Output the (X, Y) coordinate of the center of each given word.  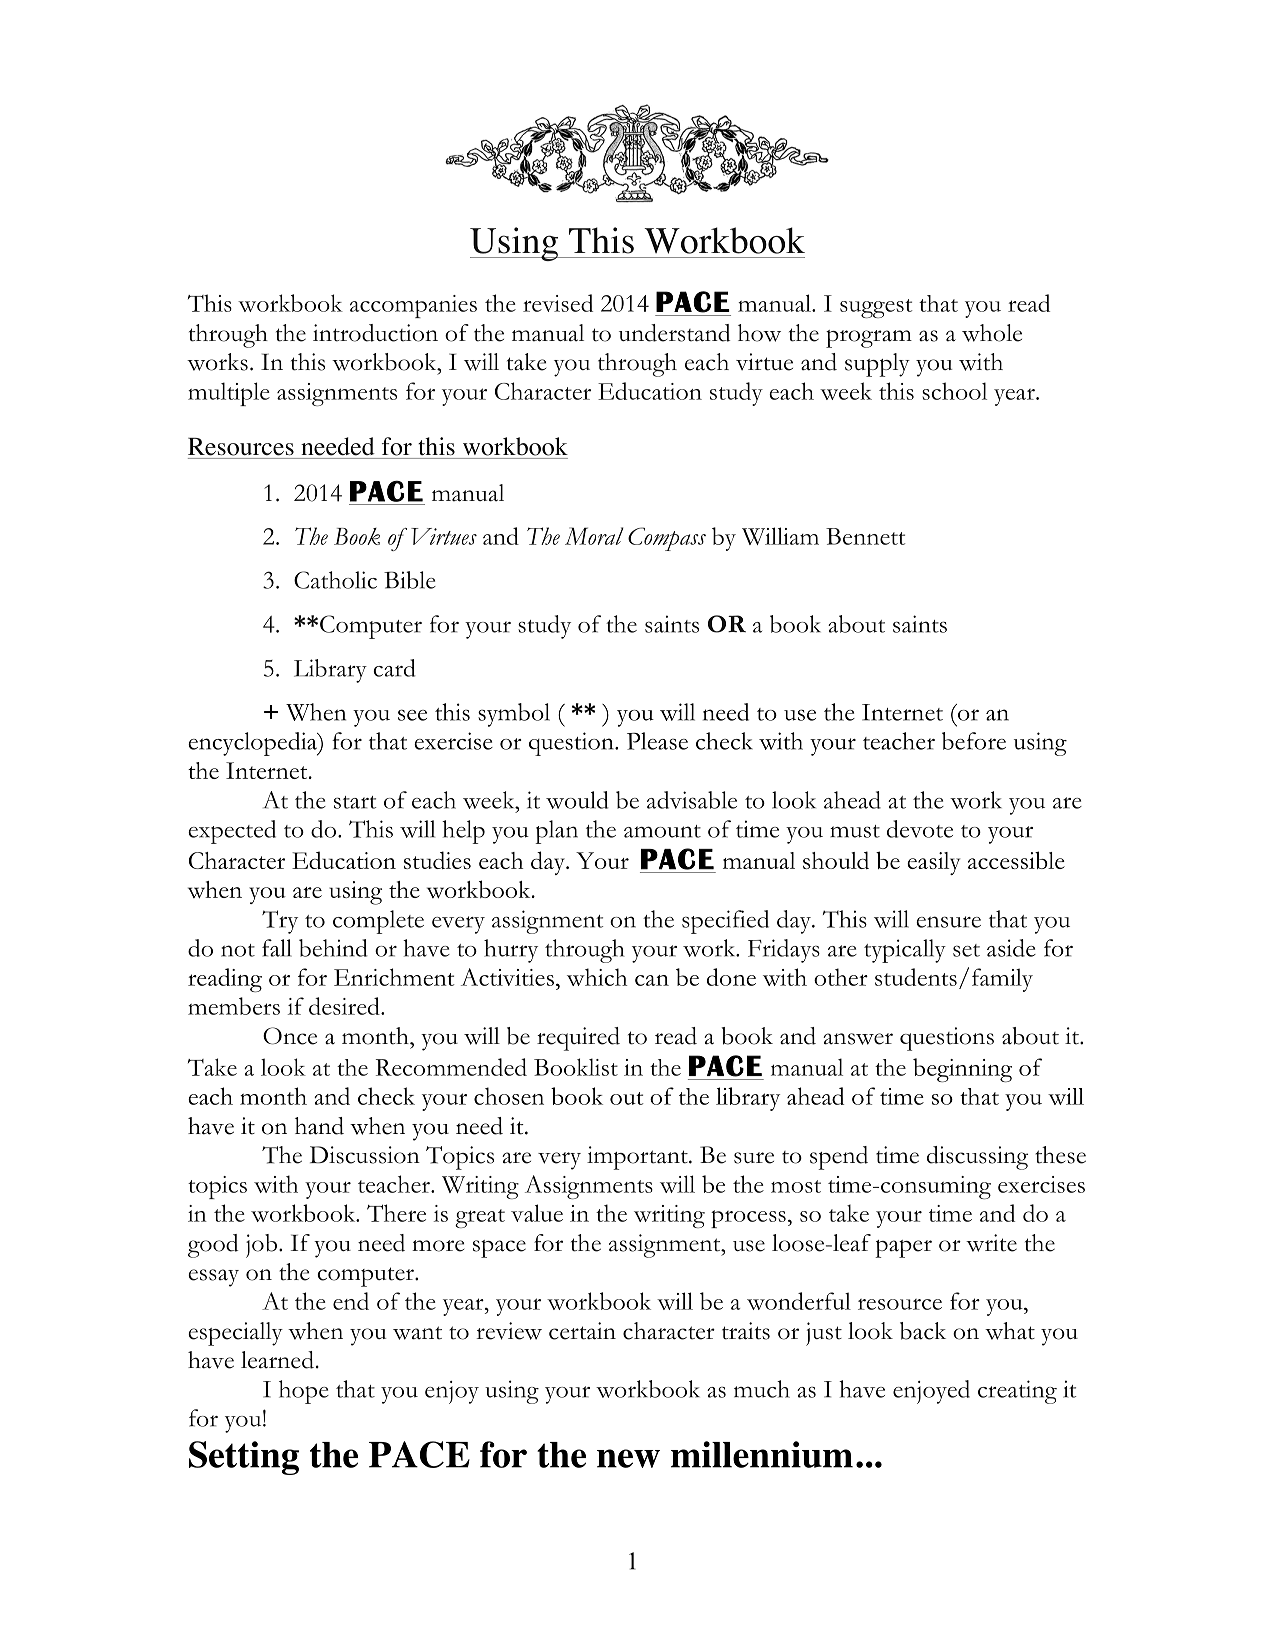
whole (992, 333)
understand (674, 333)
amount (662, 831)
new (628, 1458)
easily (933, 863)
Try (280, 922)
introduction (375, 333)
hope (304, 1392)
